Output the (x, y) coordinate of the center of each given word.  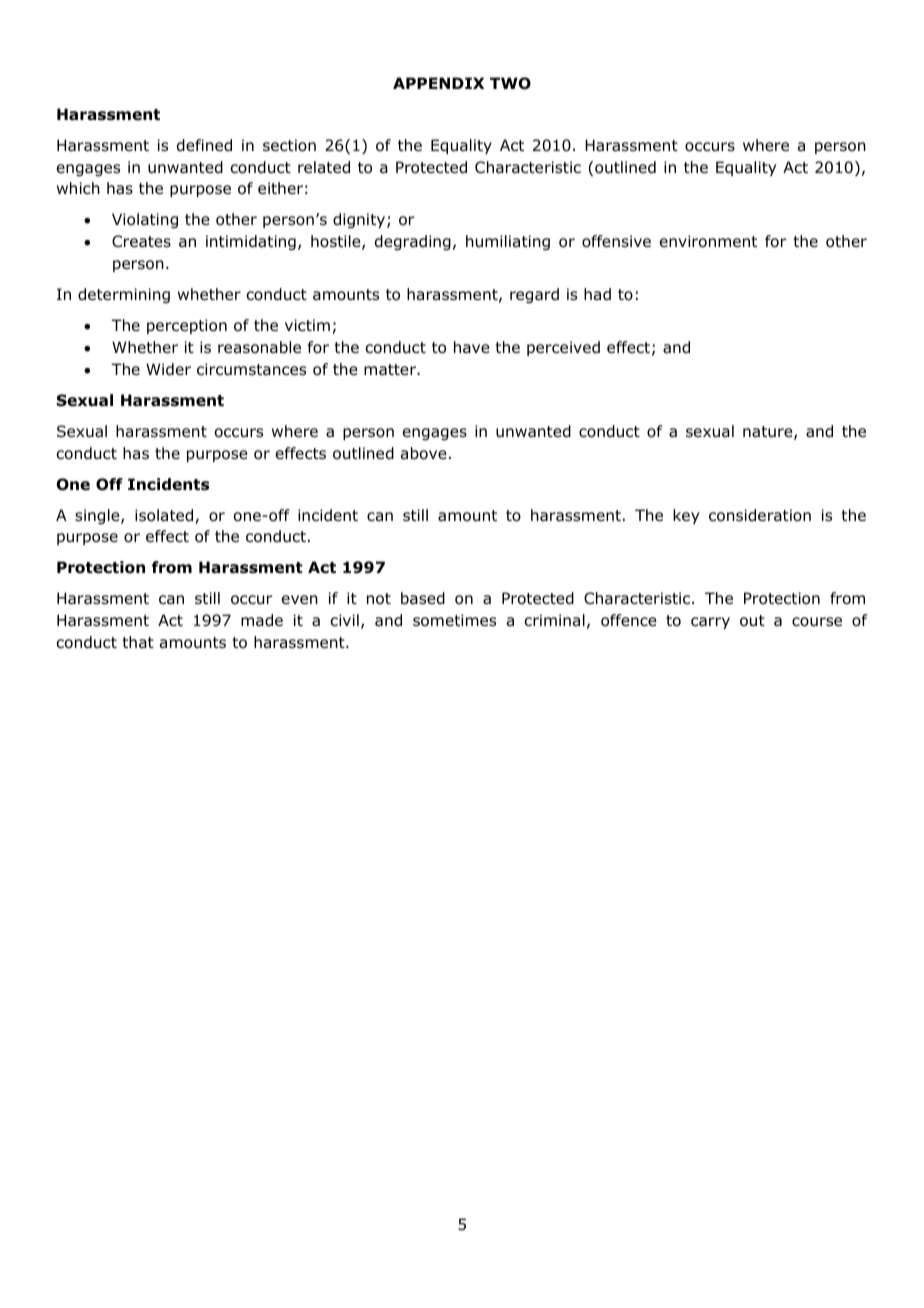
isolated (165, 516)
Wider (168, 369)
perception (187, 326)
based (423, 598)
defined (204, 145)
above (424, 453)
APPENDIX (438, 83)
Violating (145, 220)
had (597, 294)
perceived (563, 348)
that (138, 642)
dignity (360, 221)
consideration (760, 515)
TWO (510, 83)
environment (708, 241)
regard (534, 295)
